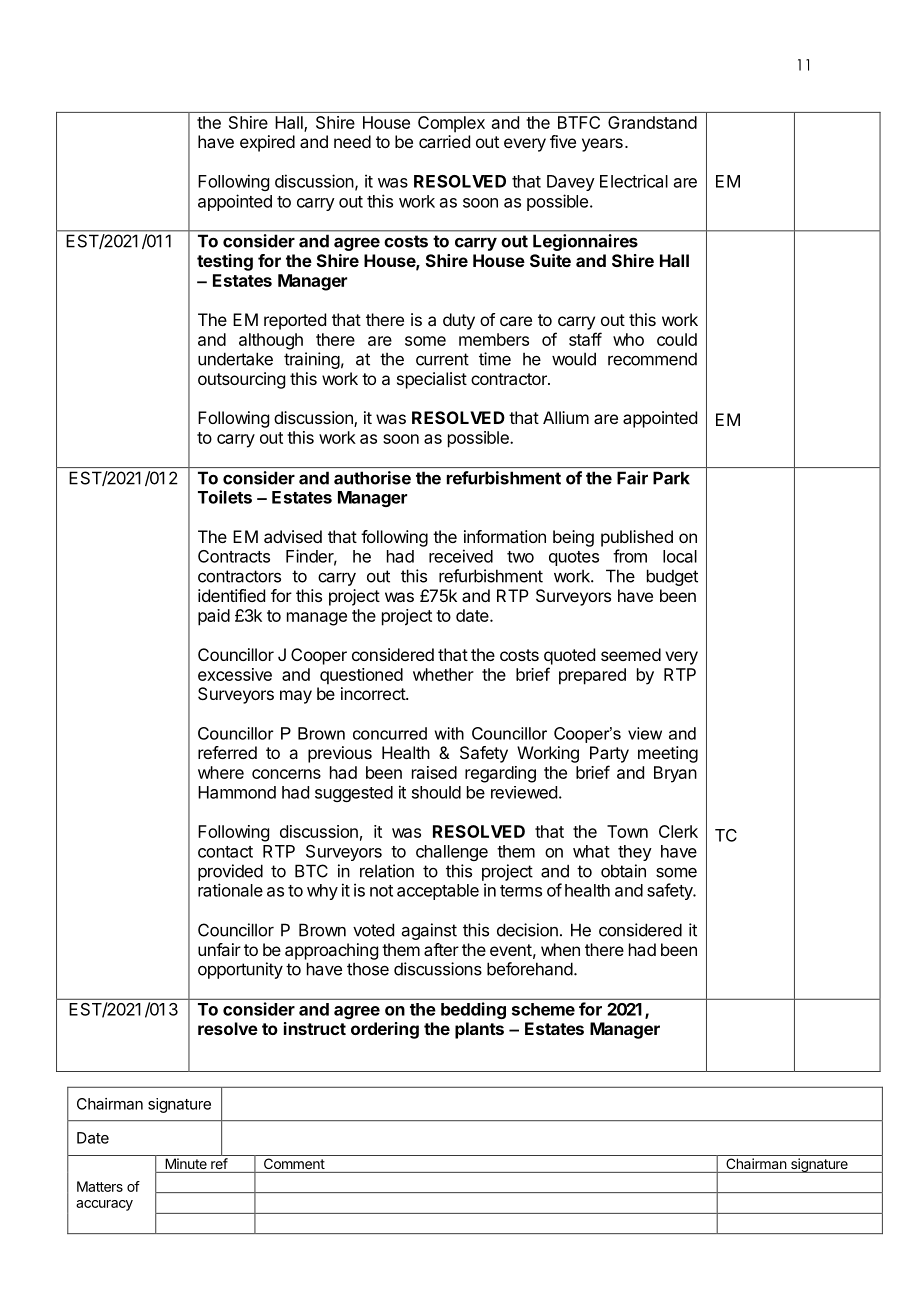  Describe the element at coordinates (267, 143) in the screenshot. I see `expired` at that location.
